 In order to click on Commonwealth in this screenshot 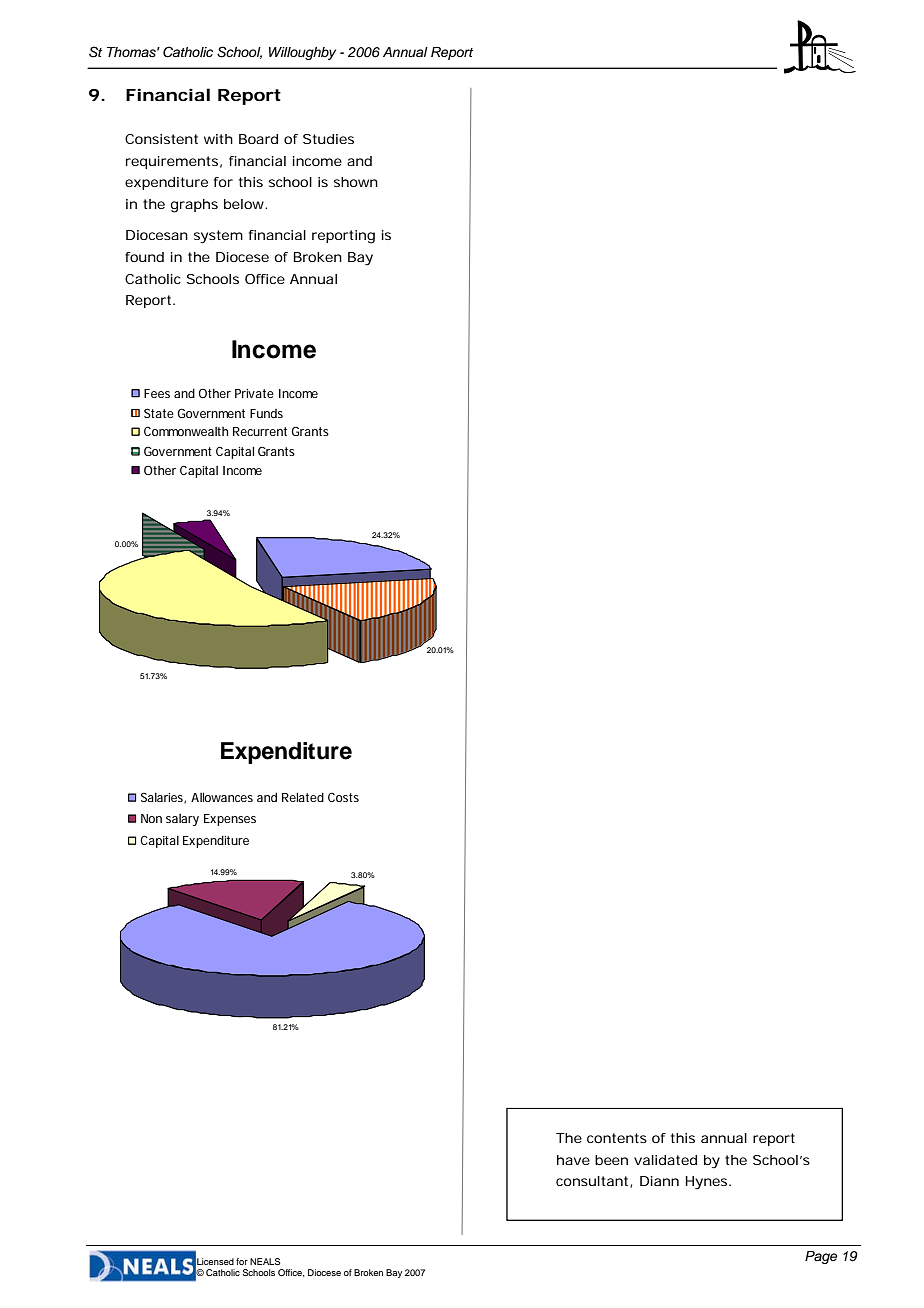, I will do `click(186, 431)`.
